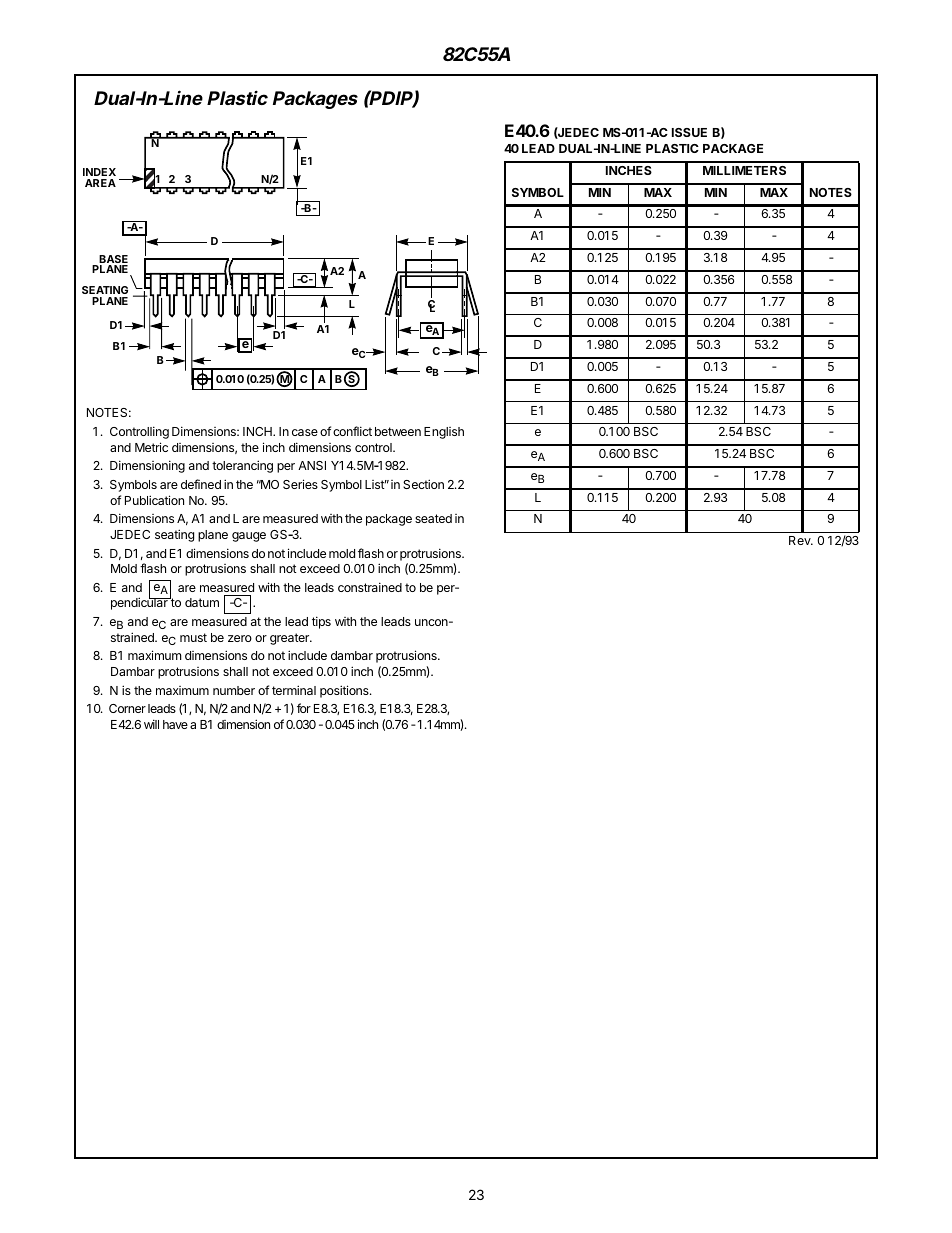 The width and height of the image is (952, 1233). I want to click on English, so click(444, 433).
